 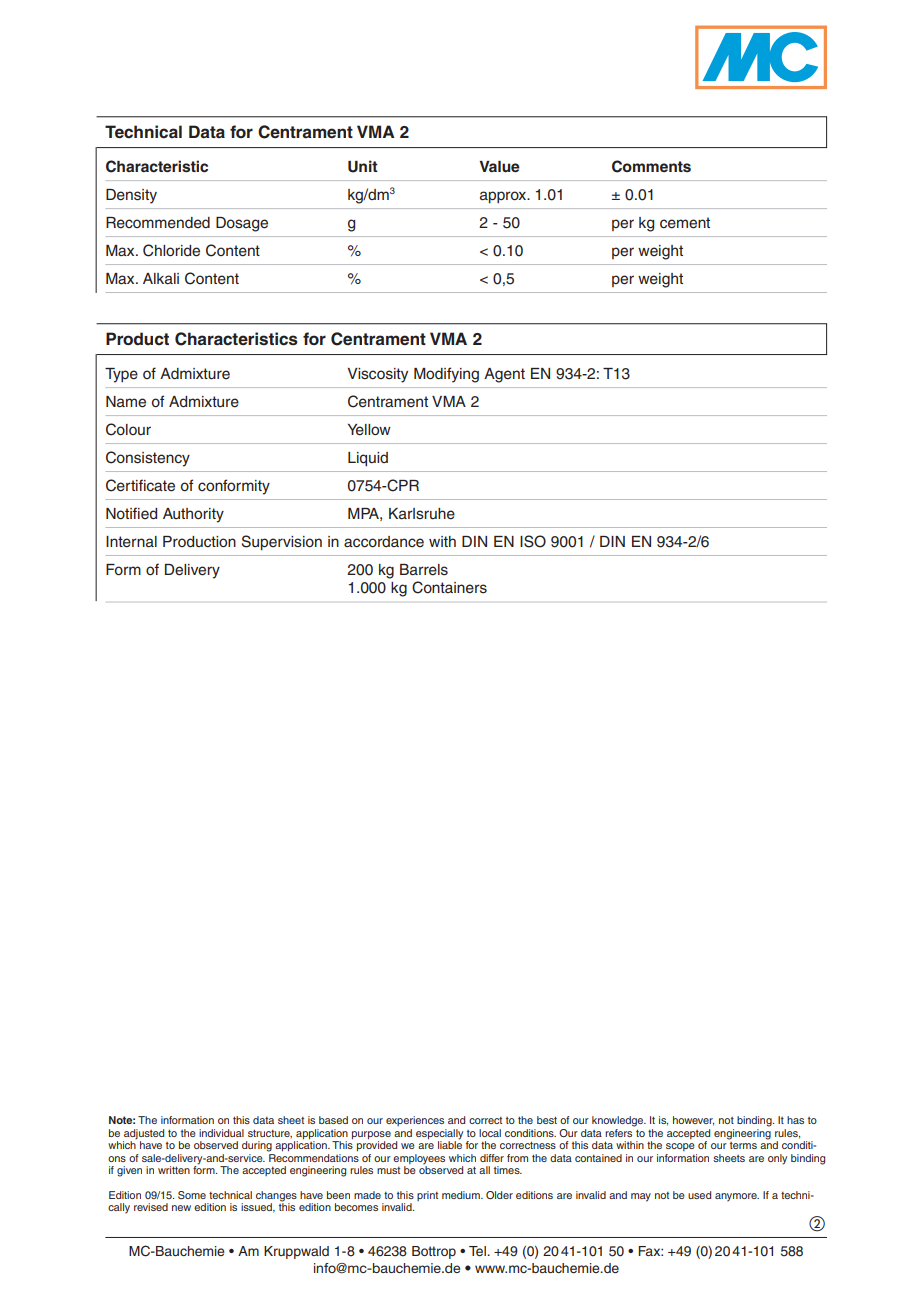 What do you see at coordinates (504, 197) in the screenshot?
I see `approx` at bounding box center [504, 197].
